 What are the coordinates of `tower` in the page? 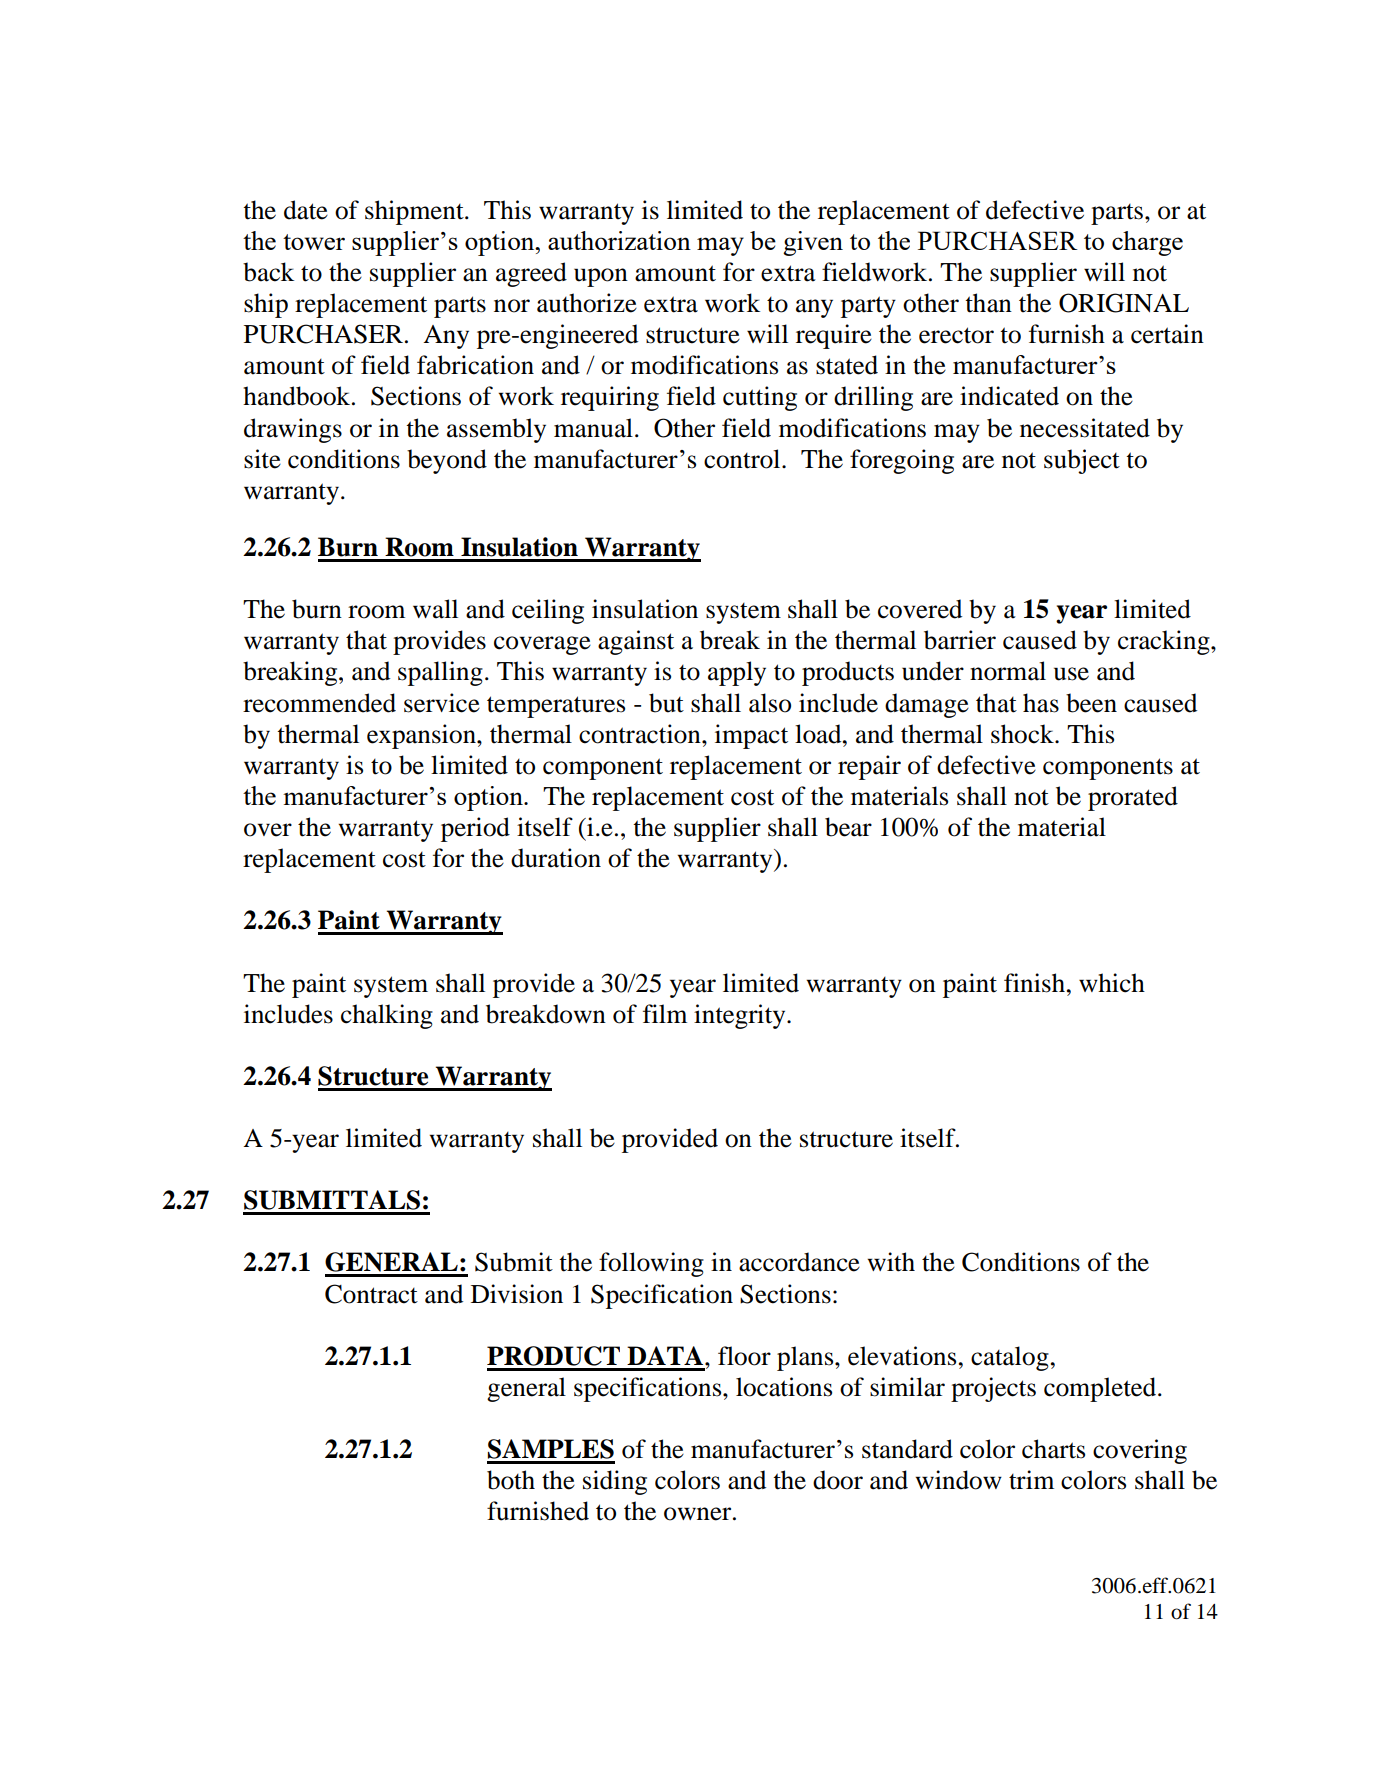 It's located at (314, 242).
